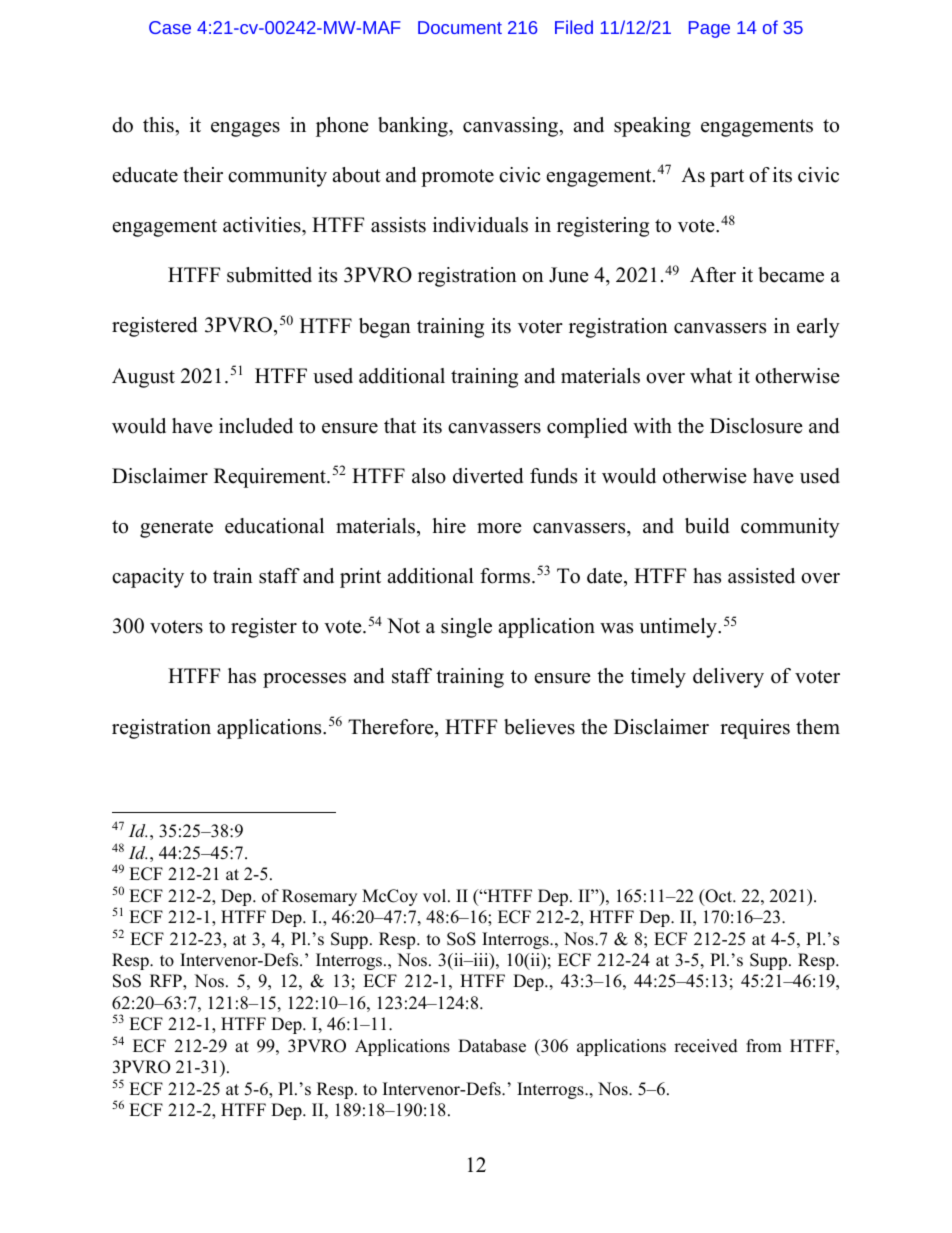  I want to click on Document, so click(460, 27).
